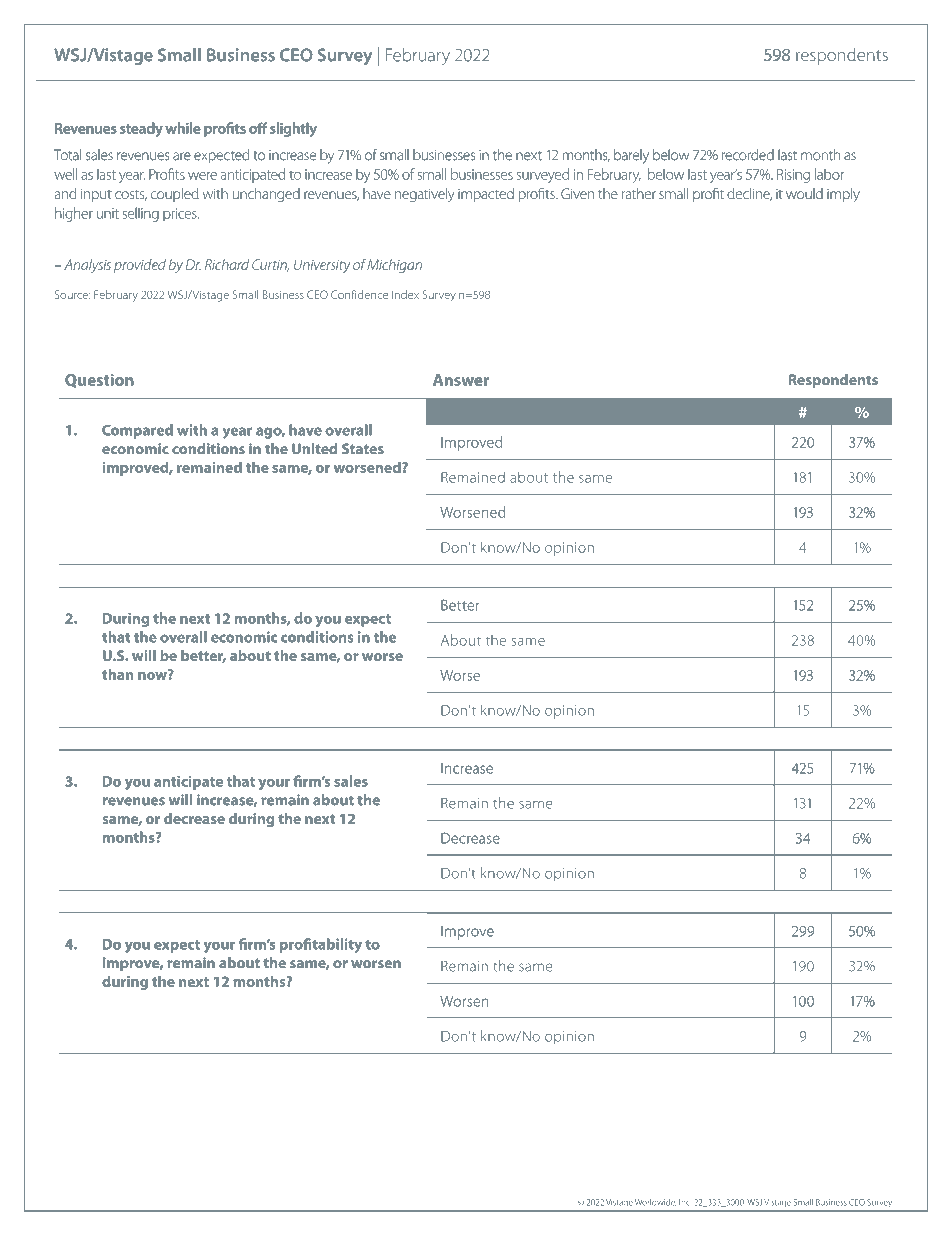  Describe the element at coordinates (99, 381) in the document. I see `Question` at that location.
